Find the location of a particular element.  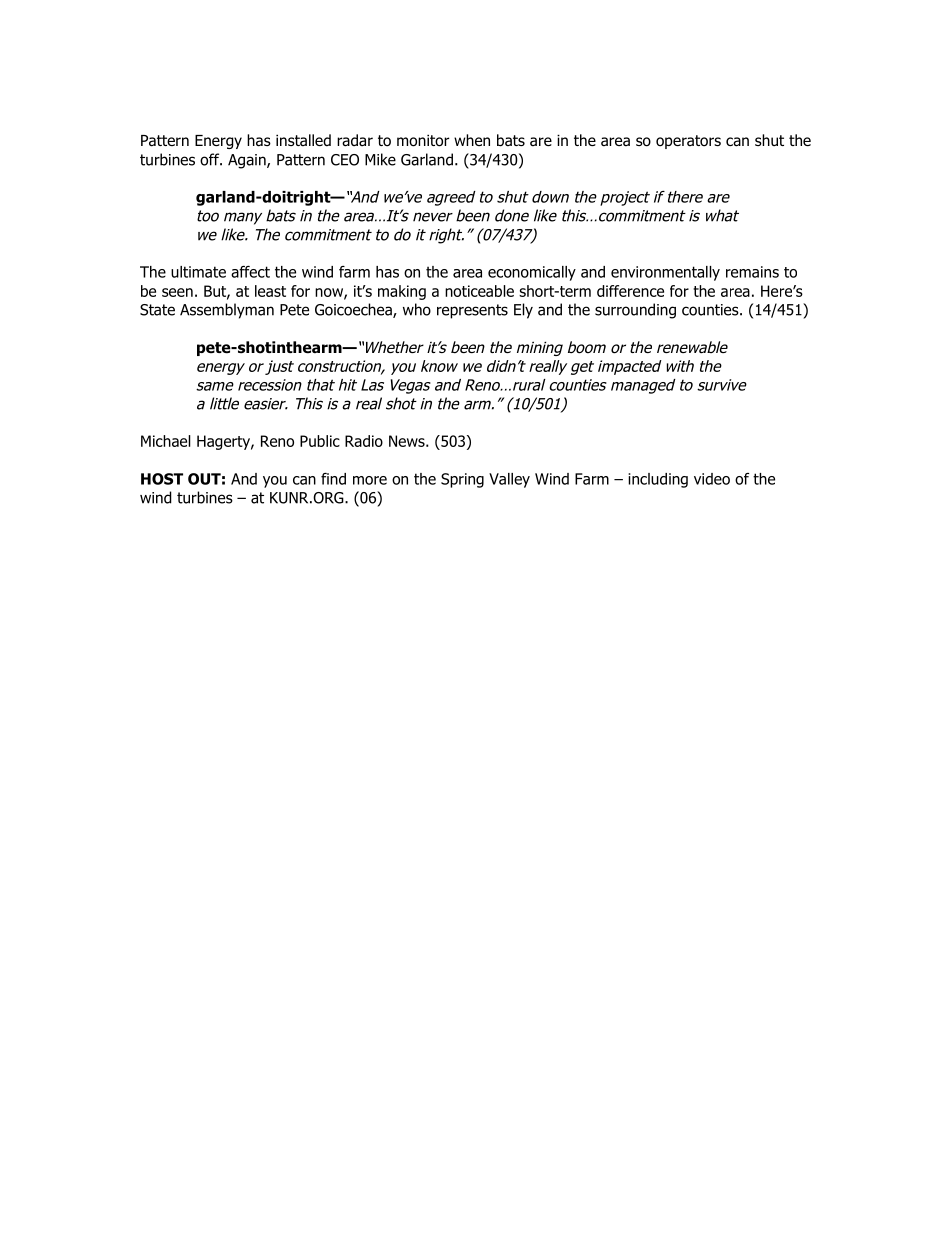

environmentally is located at coordinates (665, 273).
